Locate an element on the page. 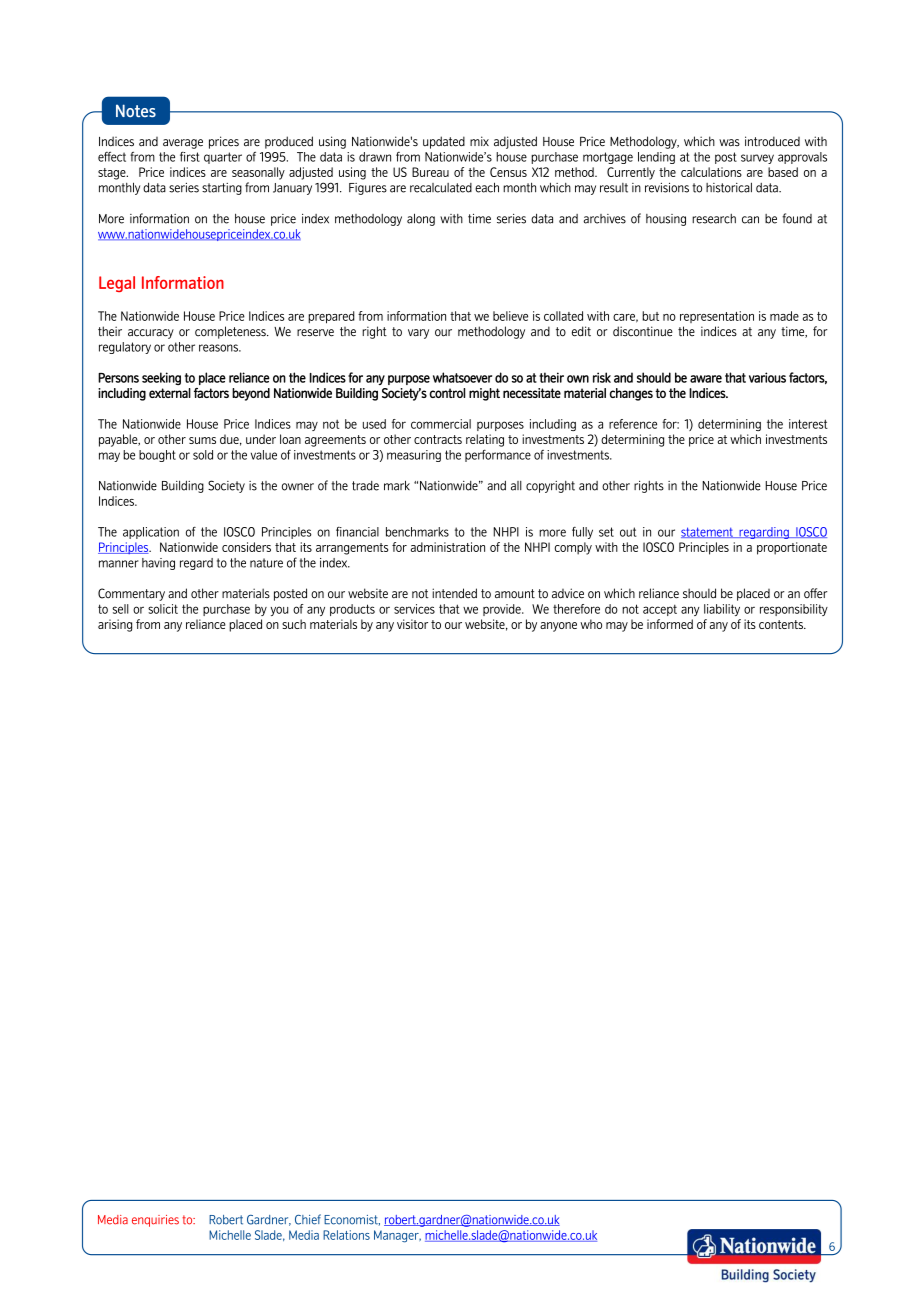  enquiries is located at coordinates (155, 1221).
